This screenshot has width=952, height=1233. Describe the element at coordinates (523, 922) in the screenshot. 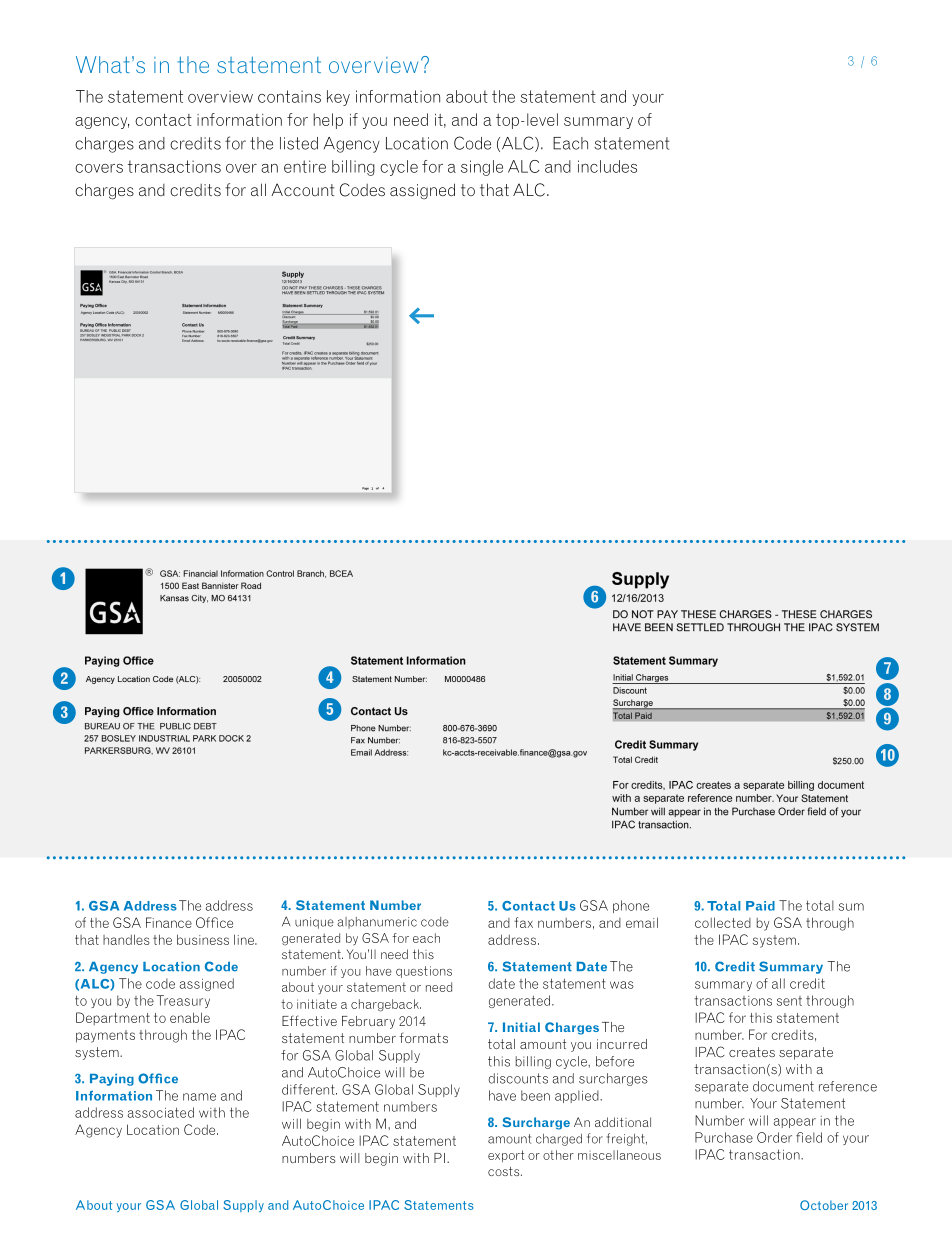

I see `fax` at that location.
